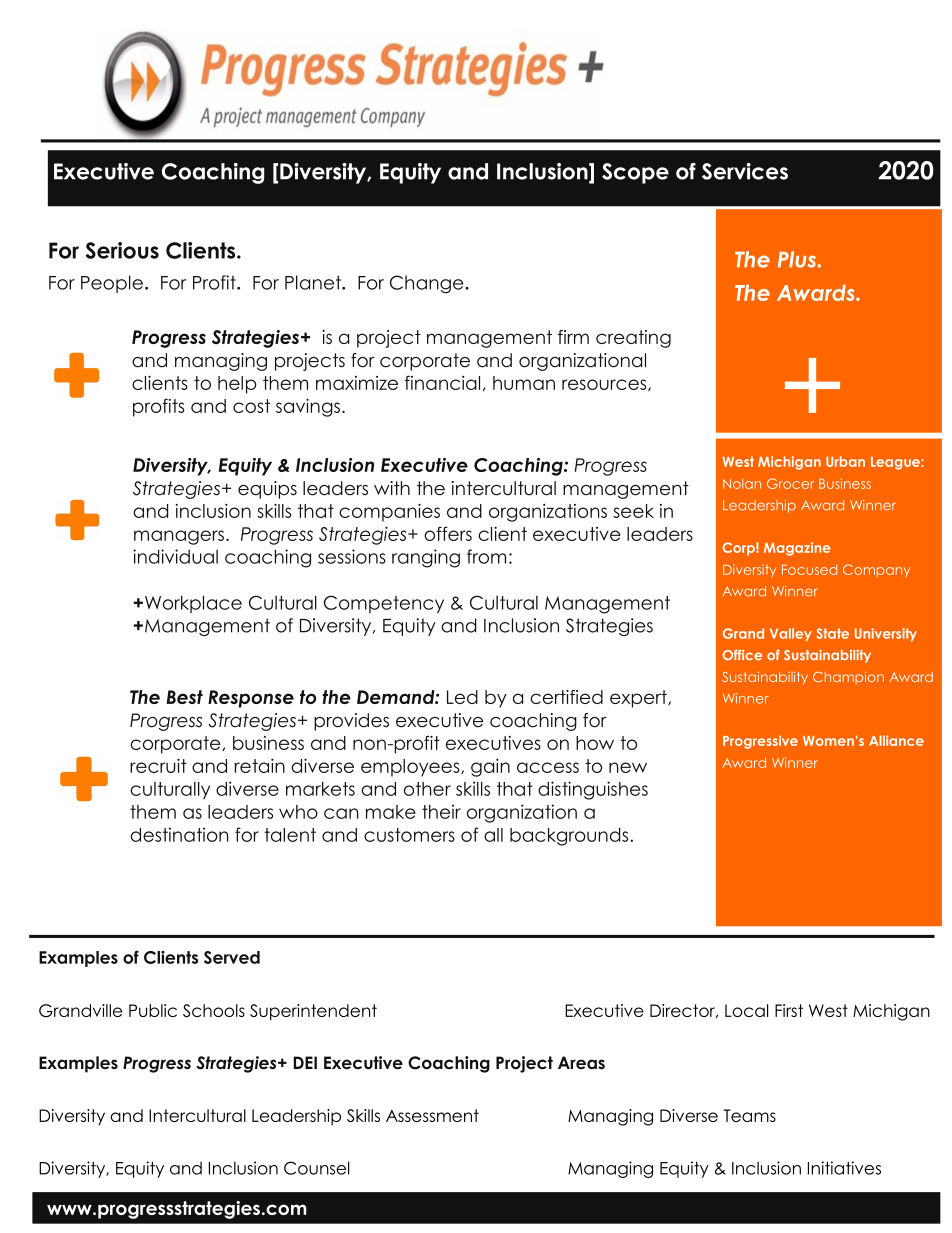 The height and width of the image is (1233, 952). I want to click on Champion, so click(848, 678).
